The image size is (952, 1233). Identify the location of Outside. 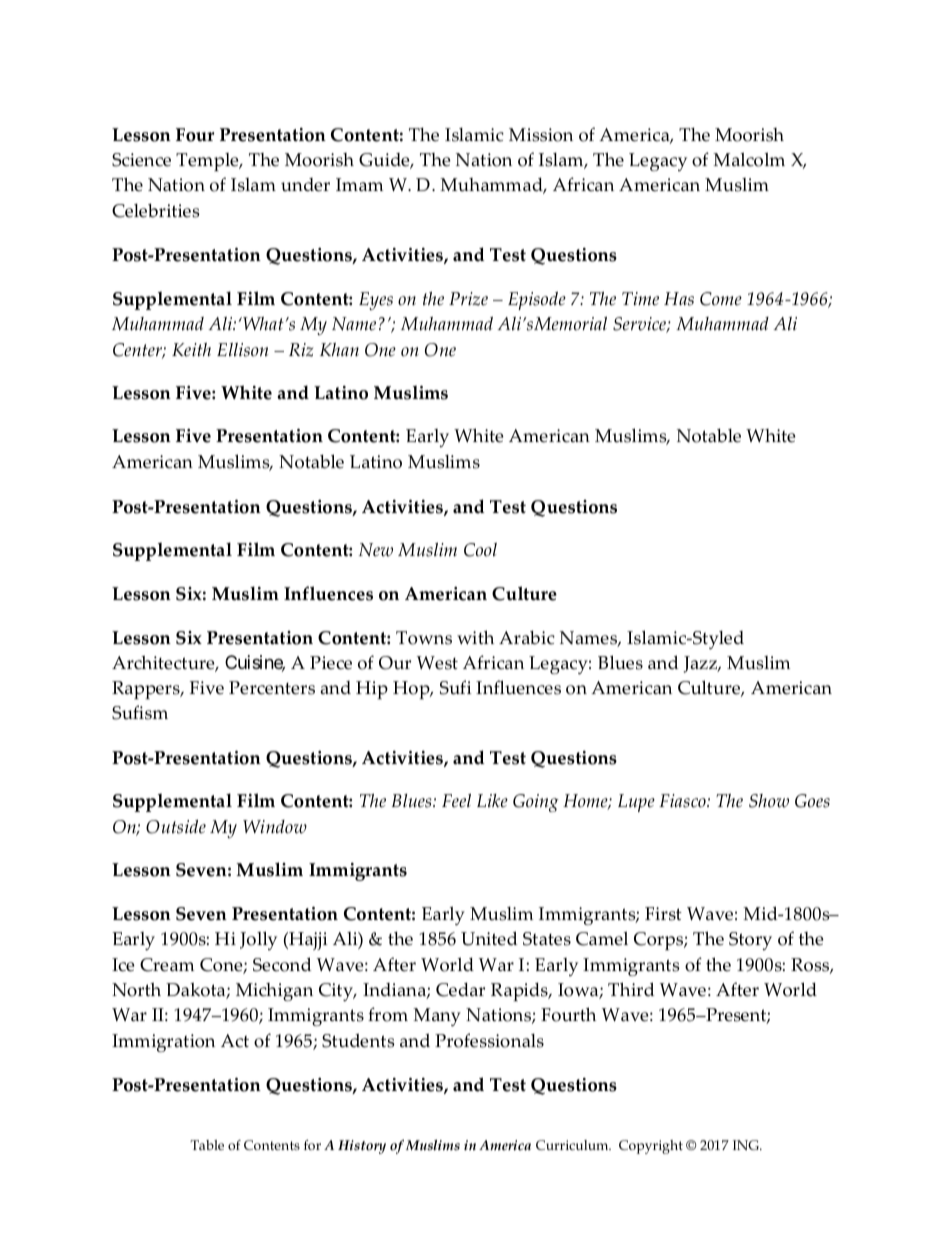
(176, 827).
